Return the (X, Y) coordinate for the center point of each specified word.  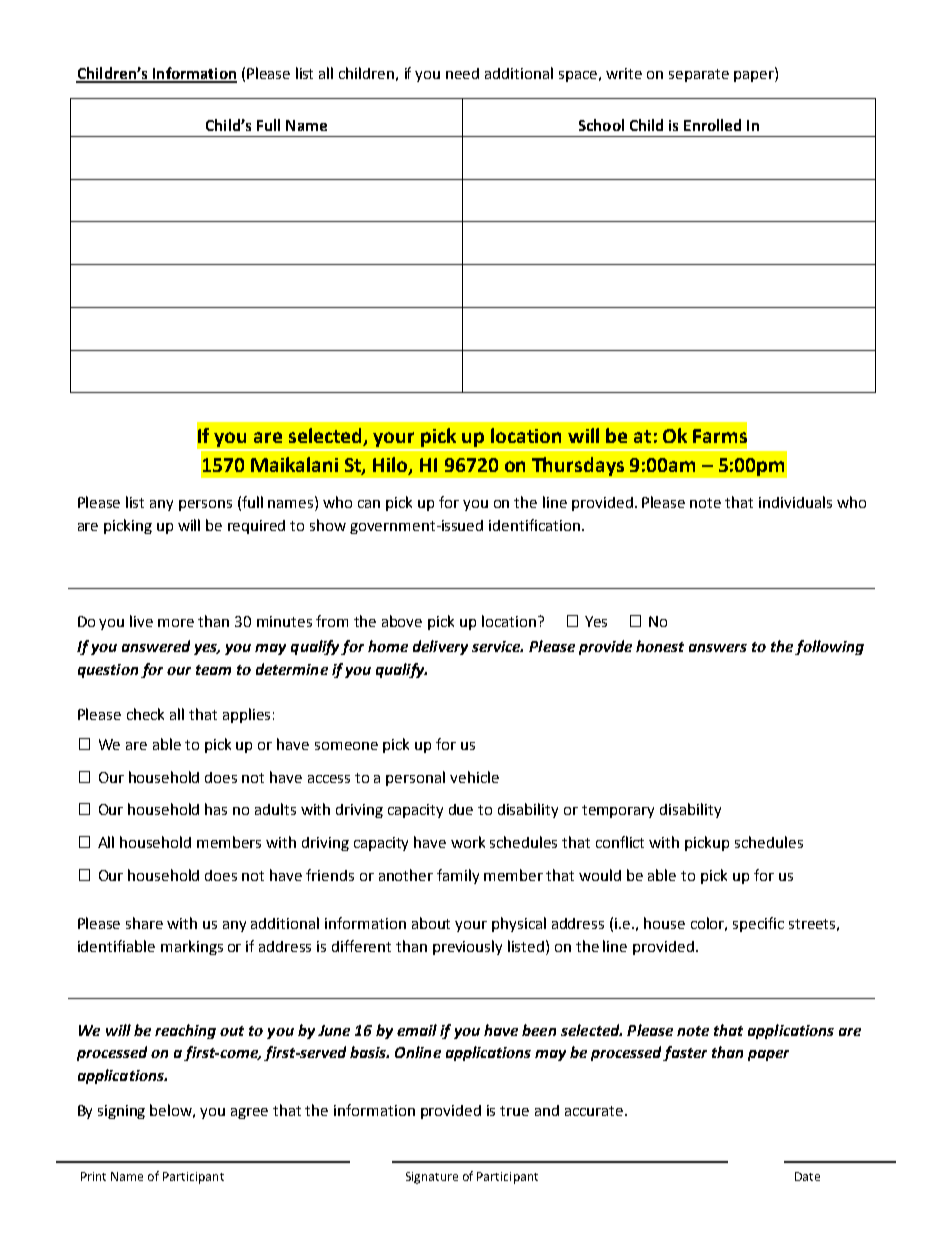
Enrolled (712, 125)
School (601, 125)
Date (807, 1176)
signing (121, 1112)
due (461, 809)
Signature (432, 1178)
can (369, 504)
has (216, 809)
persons (205, 505)
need (462, 73)
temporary (618, 811)
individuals (795, 502)
